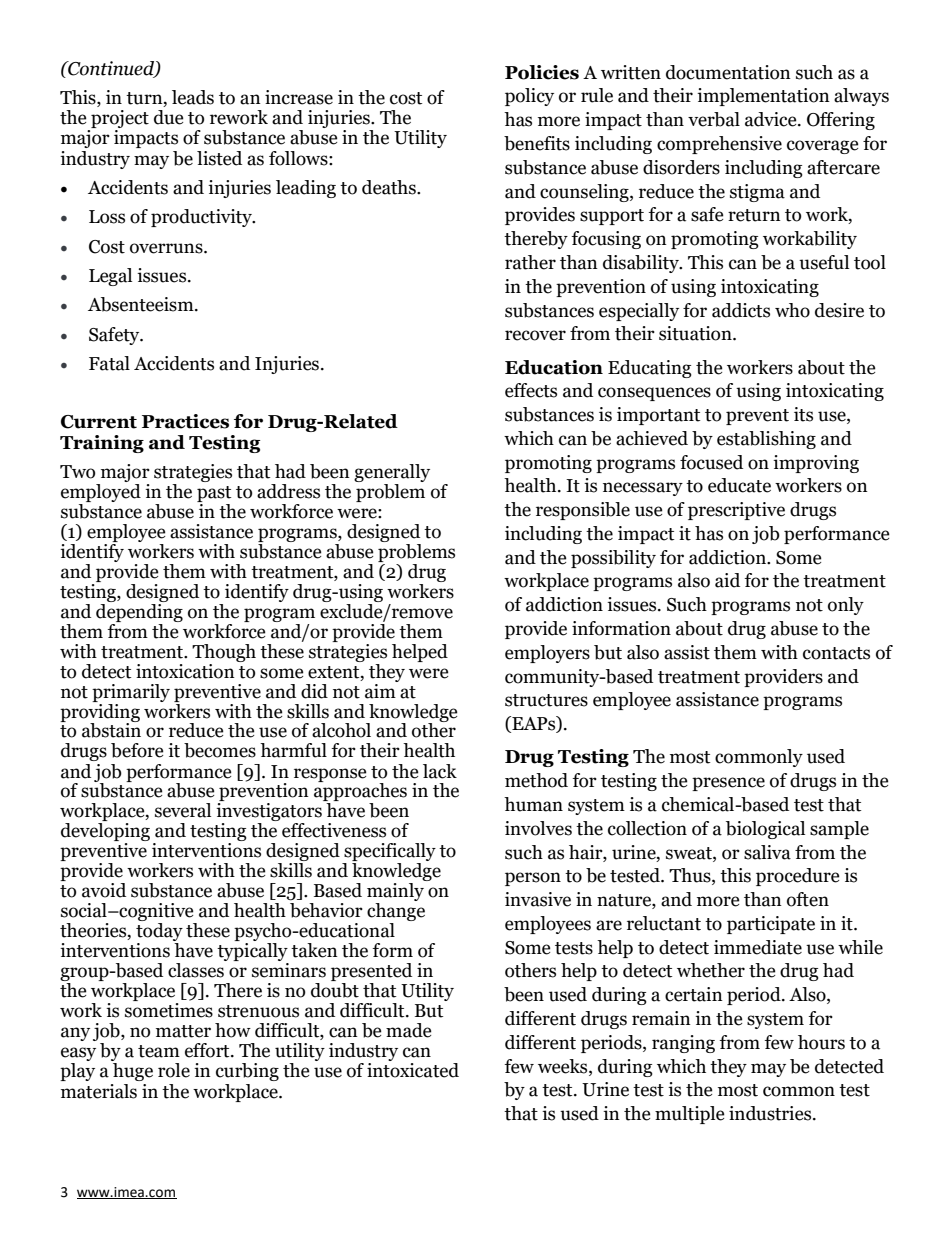  I want to click on industries, so click(771, 1113).
